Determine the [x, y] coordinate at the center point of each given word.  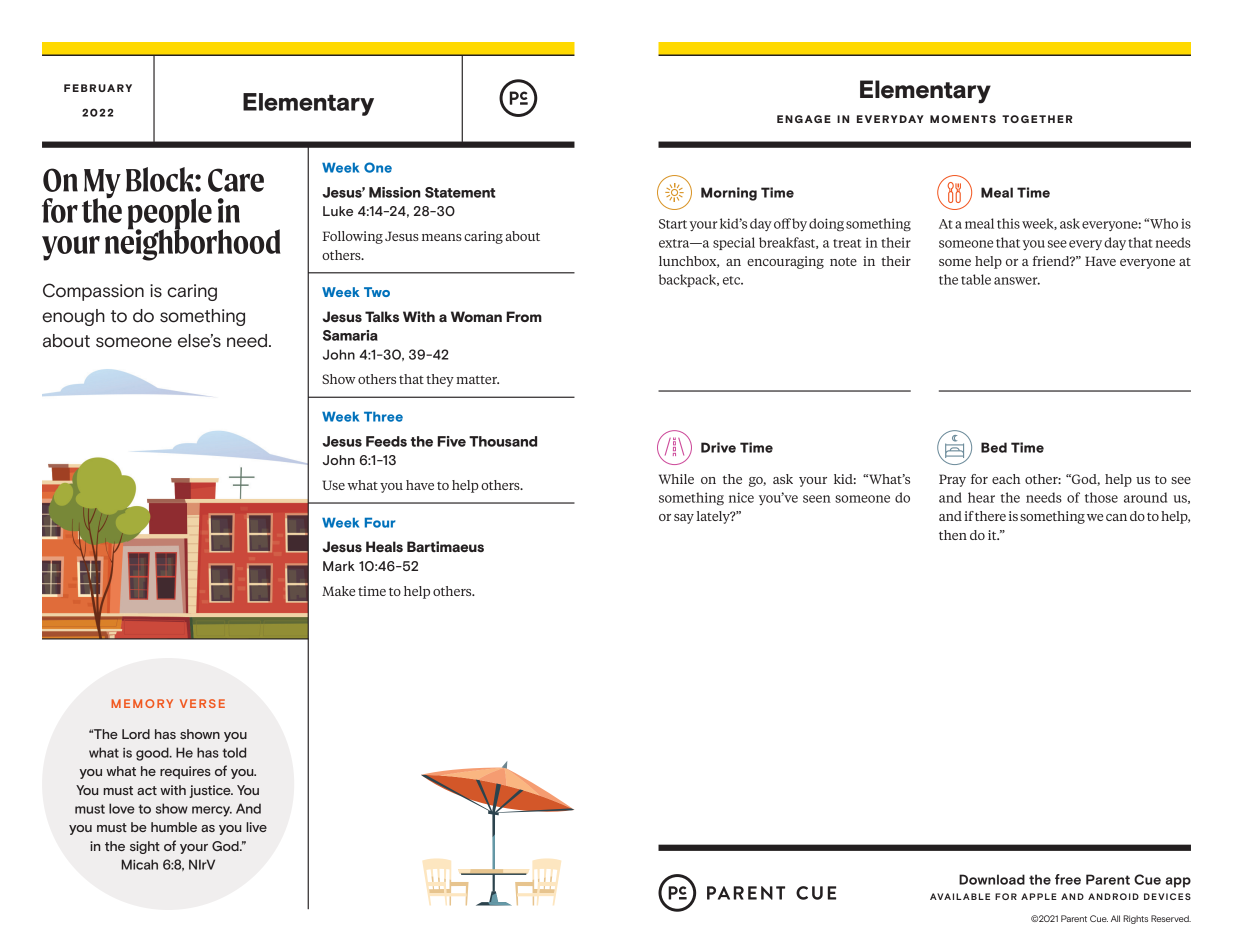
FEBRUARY [98, 88]
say [684, 519]
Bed [994, 447]
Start [673, 224]
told [234, 752]
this [1008, 223]
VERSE [202, 703]
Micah [139, 864]
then [953, 535]
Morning [729, 194]
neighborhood [192, 244]
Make [338, 591]
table [976, 279]
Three [383, 417]
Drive [718, 447]
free [1068, 879]
